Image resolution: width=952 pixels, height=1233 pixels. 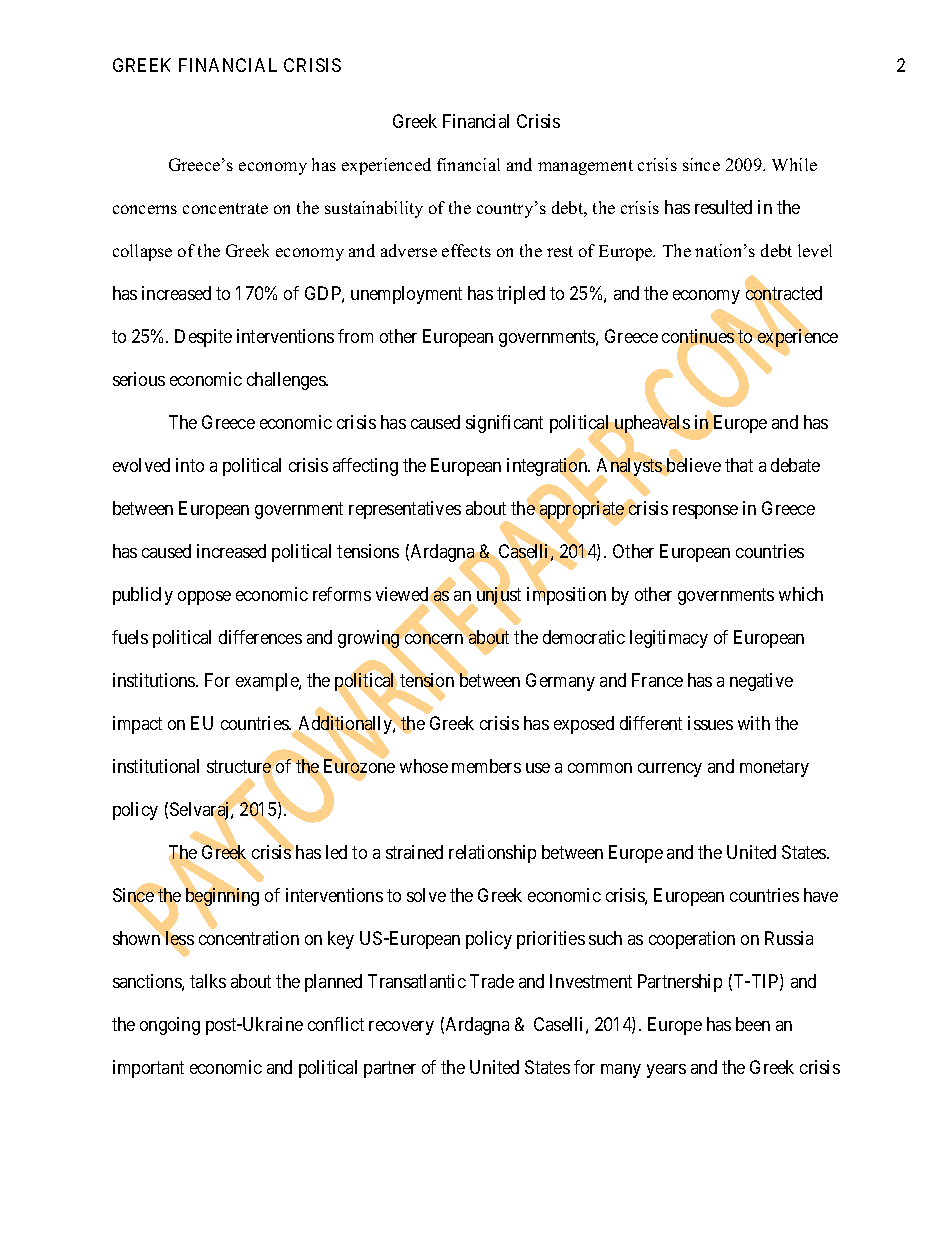 I want to click on into, so click(x=190, y=465).
